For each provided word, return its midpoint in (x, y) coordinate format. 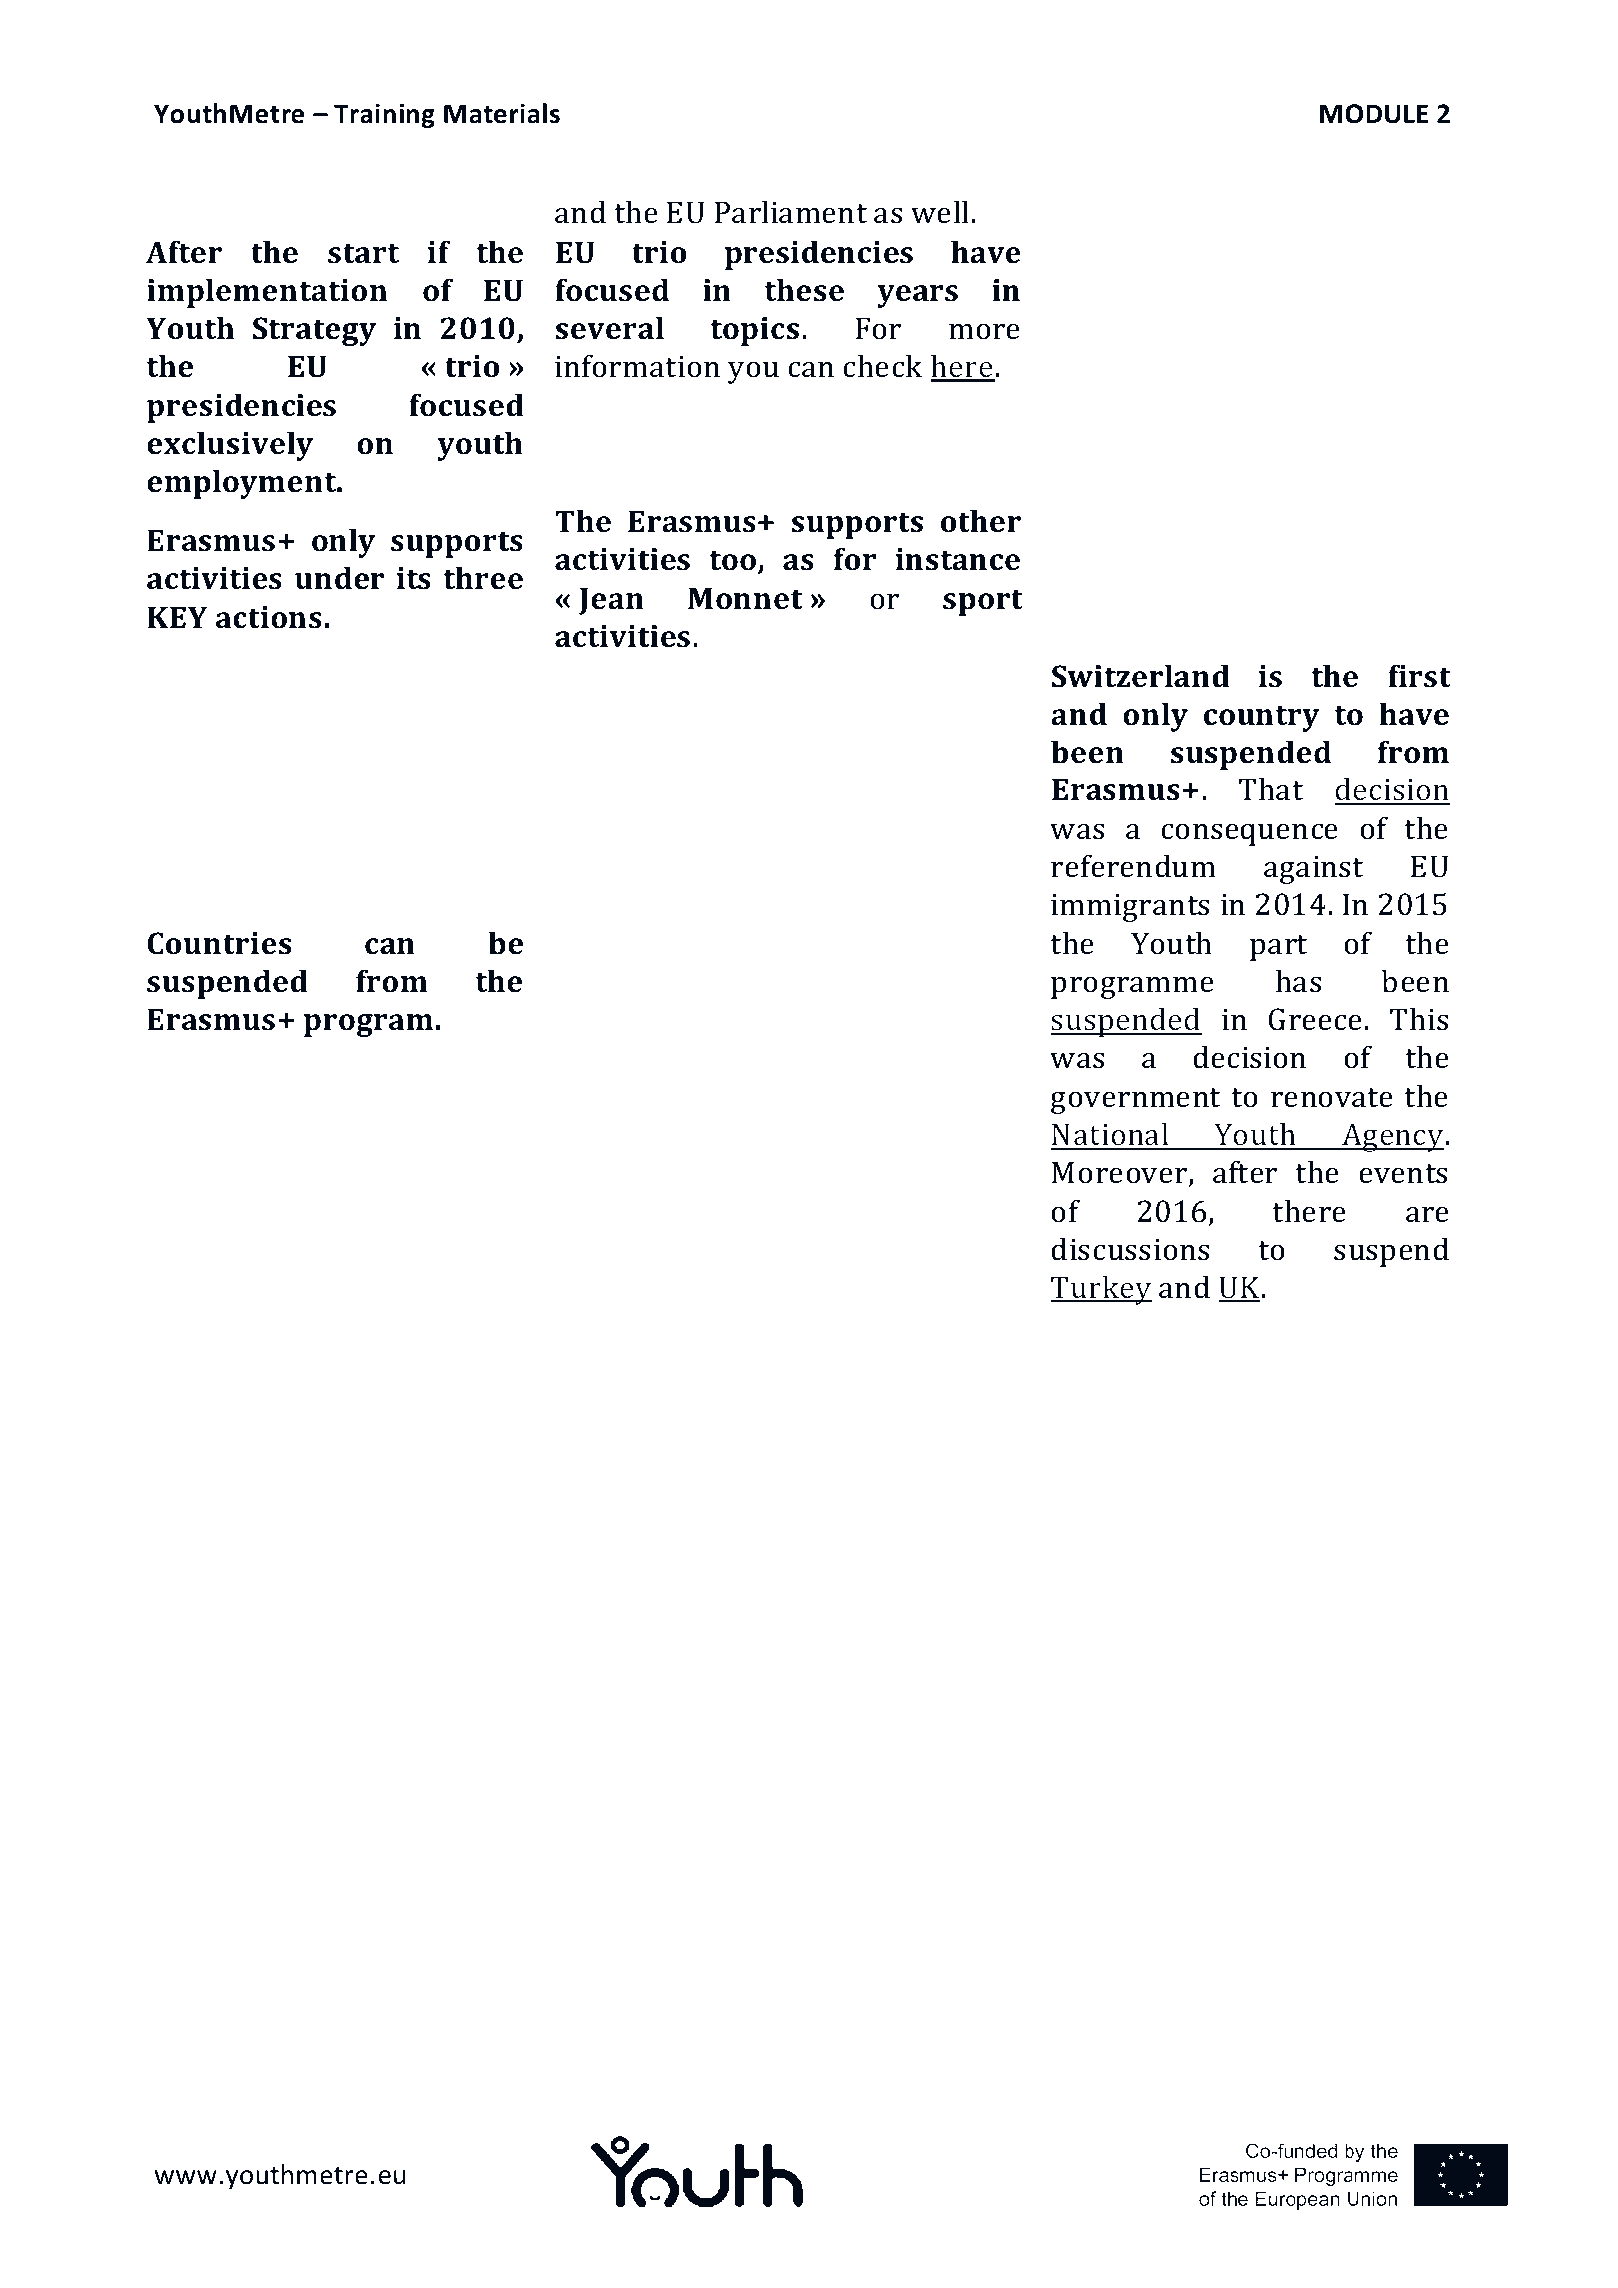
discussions (1130, 1249)
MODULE (1374, 114)
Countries (219, 943)
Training (384, 115)
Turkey (1101, 1291)
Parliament (791, 212)
